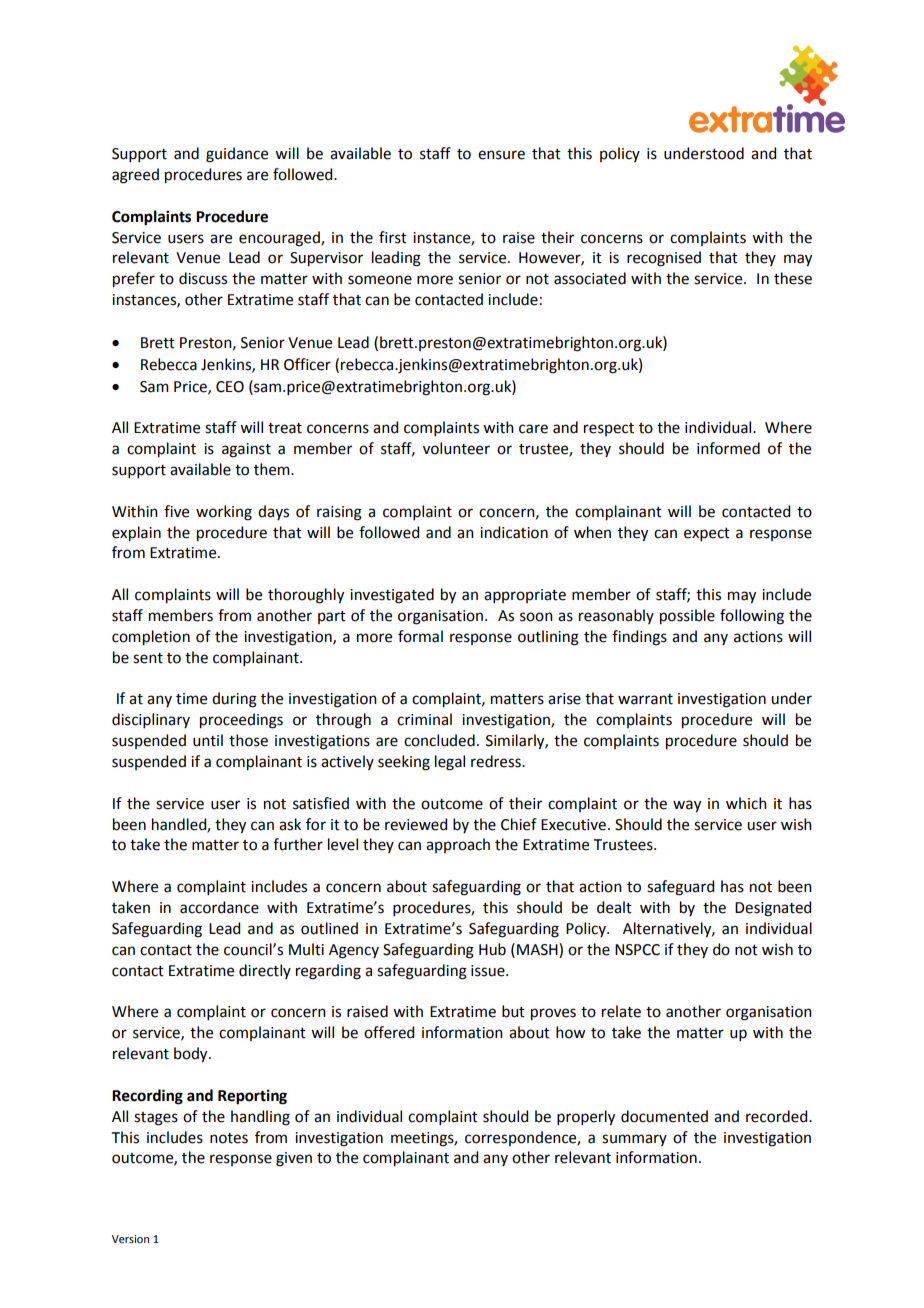 The image size is (924, 1308). I want to click on guidance, so click(237, 155).
